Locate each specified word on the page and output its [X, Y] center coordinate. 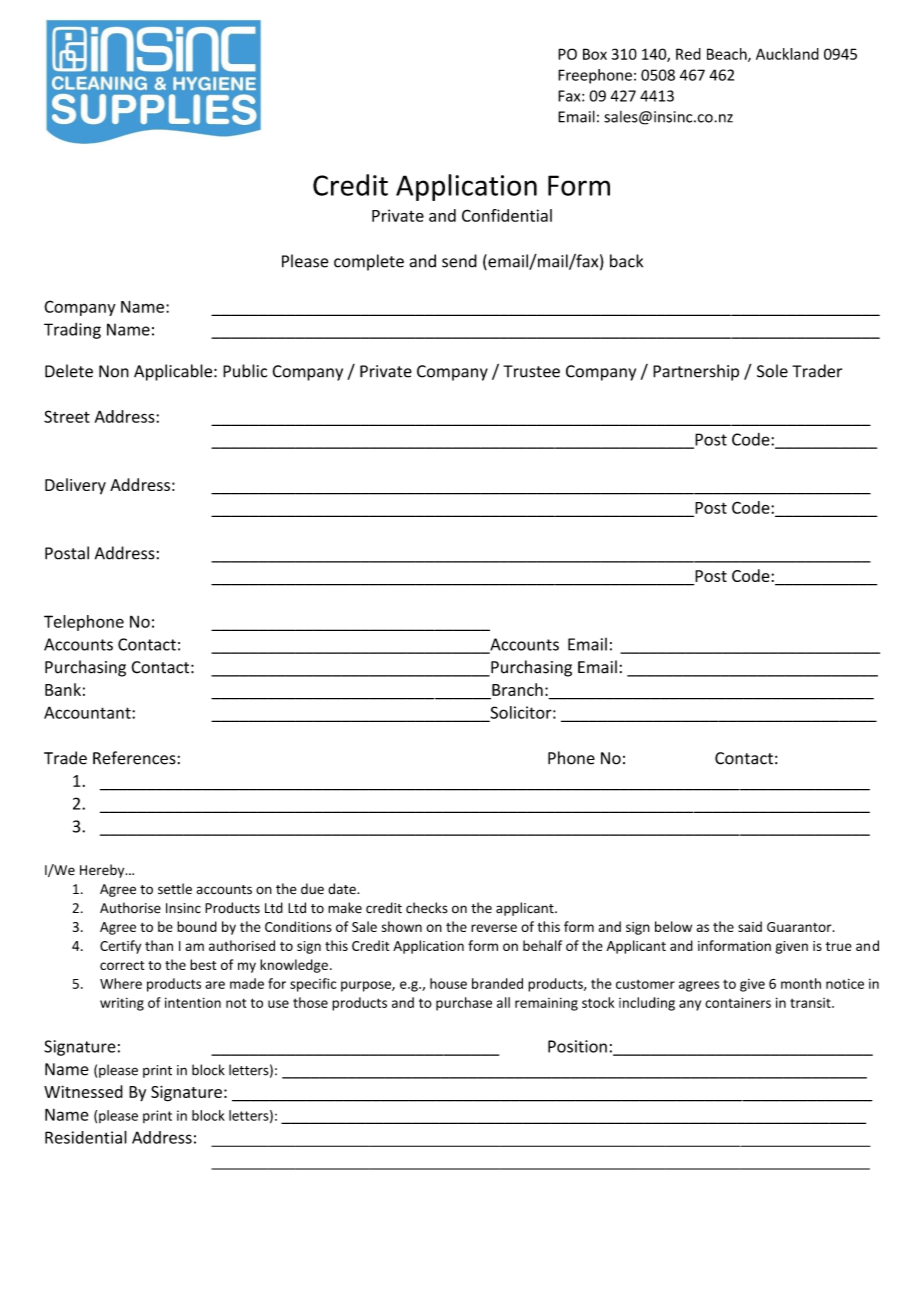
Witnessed [83, 1091]
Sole [772, 371]
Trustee [531, 371]
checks [427, 908]
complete [369, 262]
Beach [728, 55]
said [750, 926]
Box [595, 54]
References [134, 758]
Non [114, 371]
